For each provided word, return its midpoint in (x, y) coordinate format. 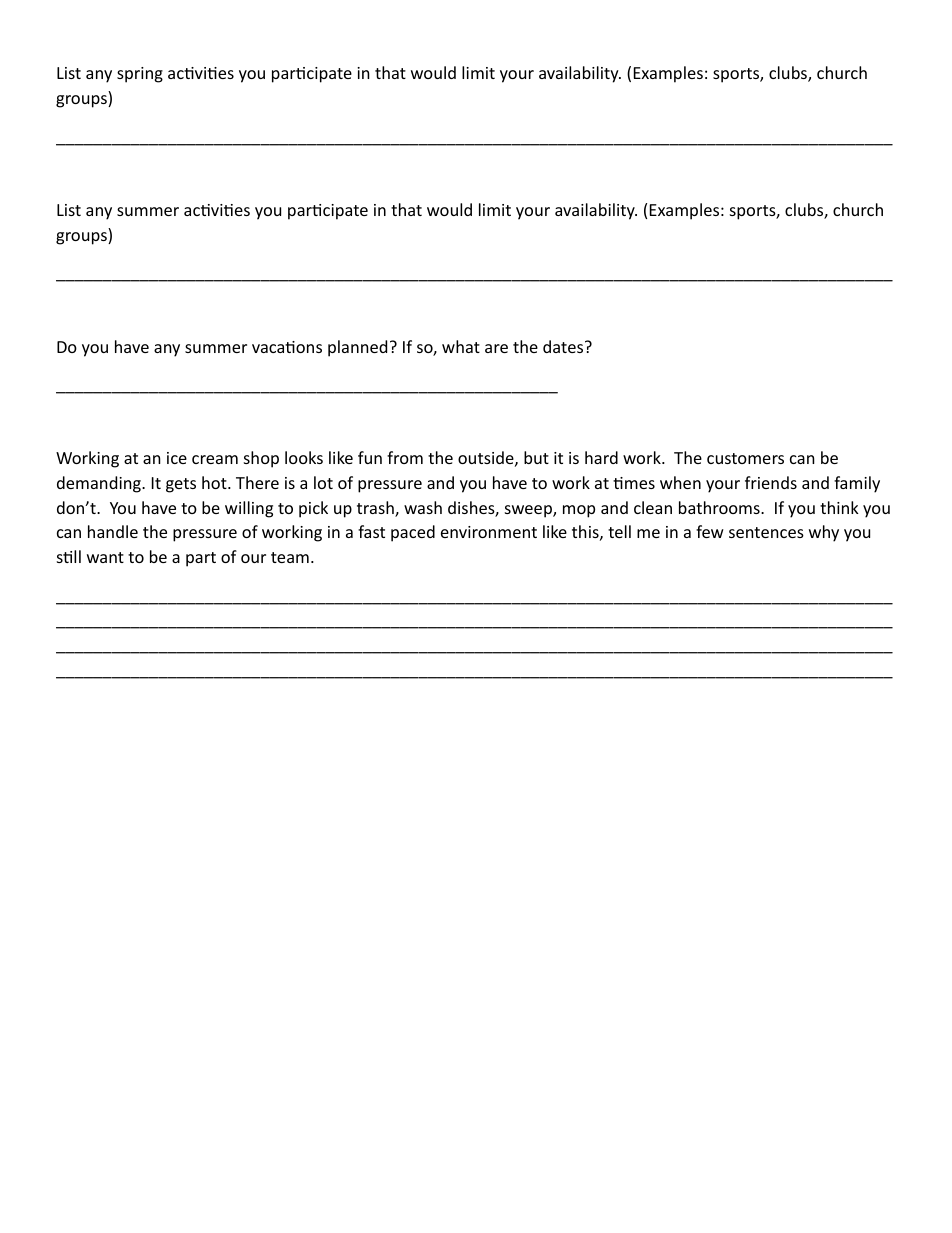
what (461, 346)
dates (564, 346)
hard (601, 457)
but (536, 457)
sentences (766, 532)
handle (113, 531)
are (496, 348)
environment (489, 532)
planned (357, 348)
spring (140, 75)
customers (745, 458)
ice (177, 458)
